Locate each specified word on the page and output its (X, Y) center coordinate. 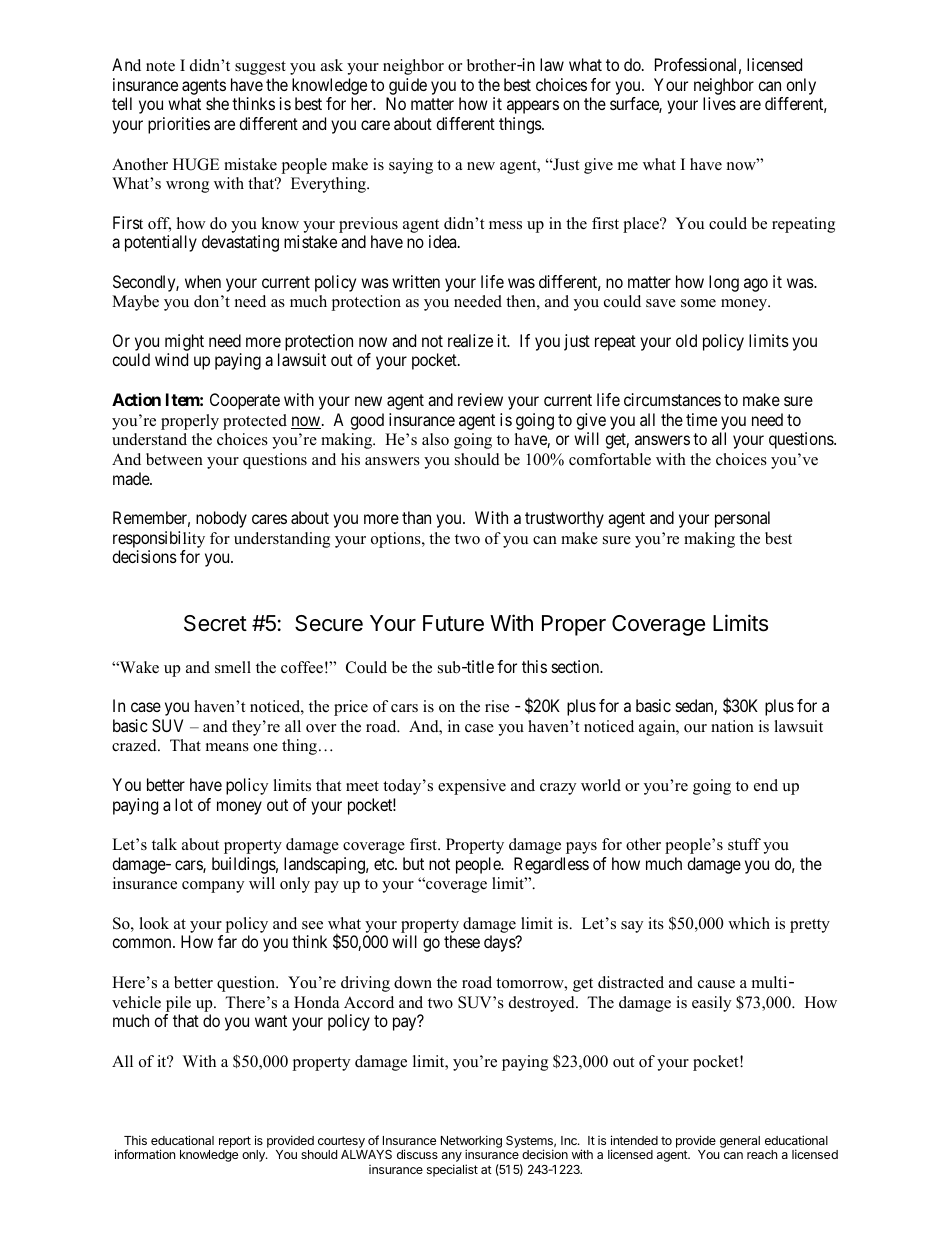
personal (742, 519)
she (217, 103)
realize (470, 340)
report (235, 1143)
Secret (215, 623)
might (184, 344)
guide (408, 86)
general (740, 1142)
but (413, 863)
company (213, 887)
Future (453, 623)
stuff (744, 844)
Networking (471, 1143)
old (686, 340)
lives (719, 103)
